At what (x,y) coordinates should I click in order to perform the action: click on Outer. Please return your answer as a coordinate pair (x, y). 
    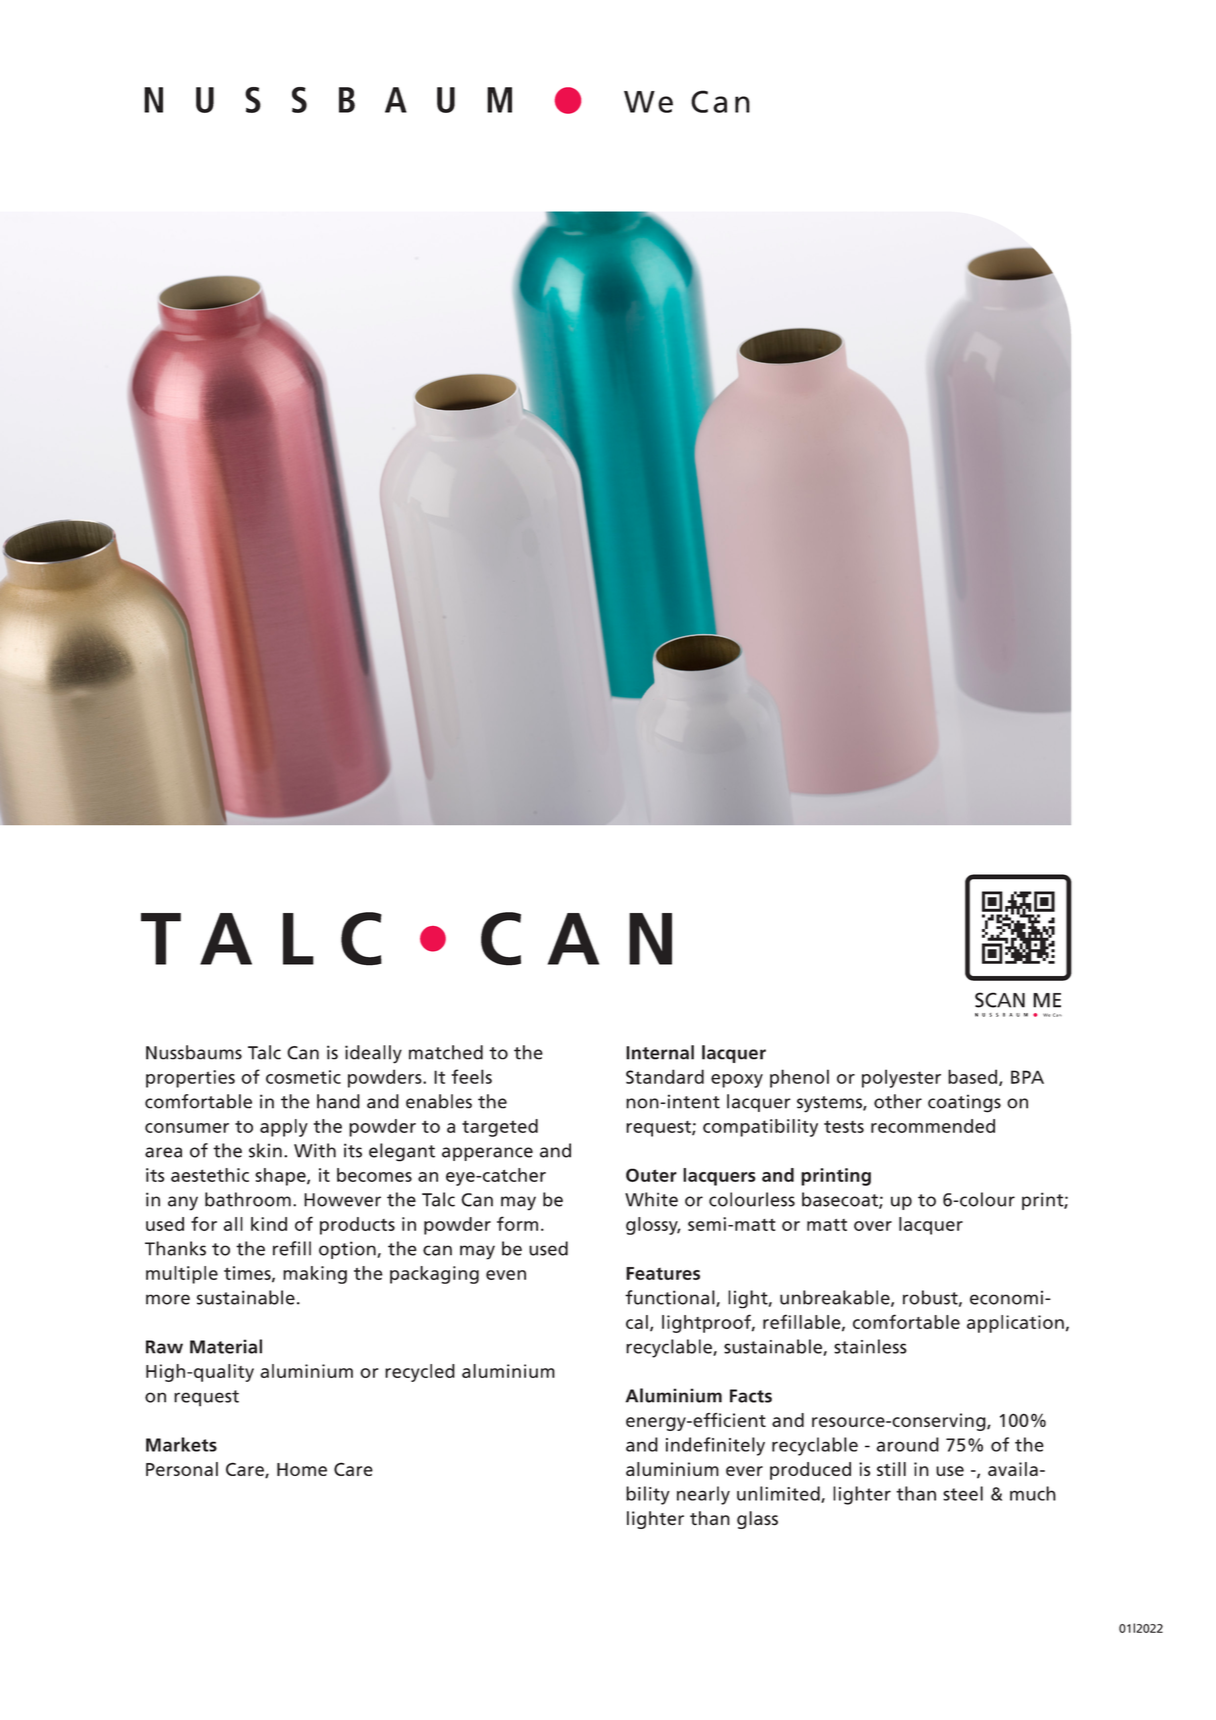
    Looking at the image, I should click on (651, 1175).
